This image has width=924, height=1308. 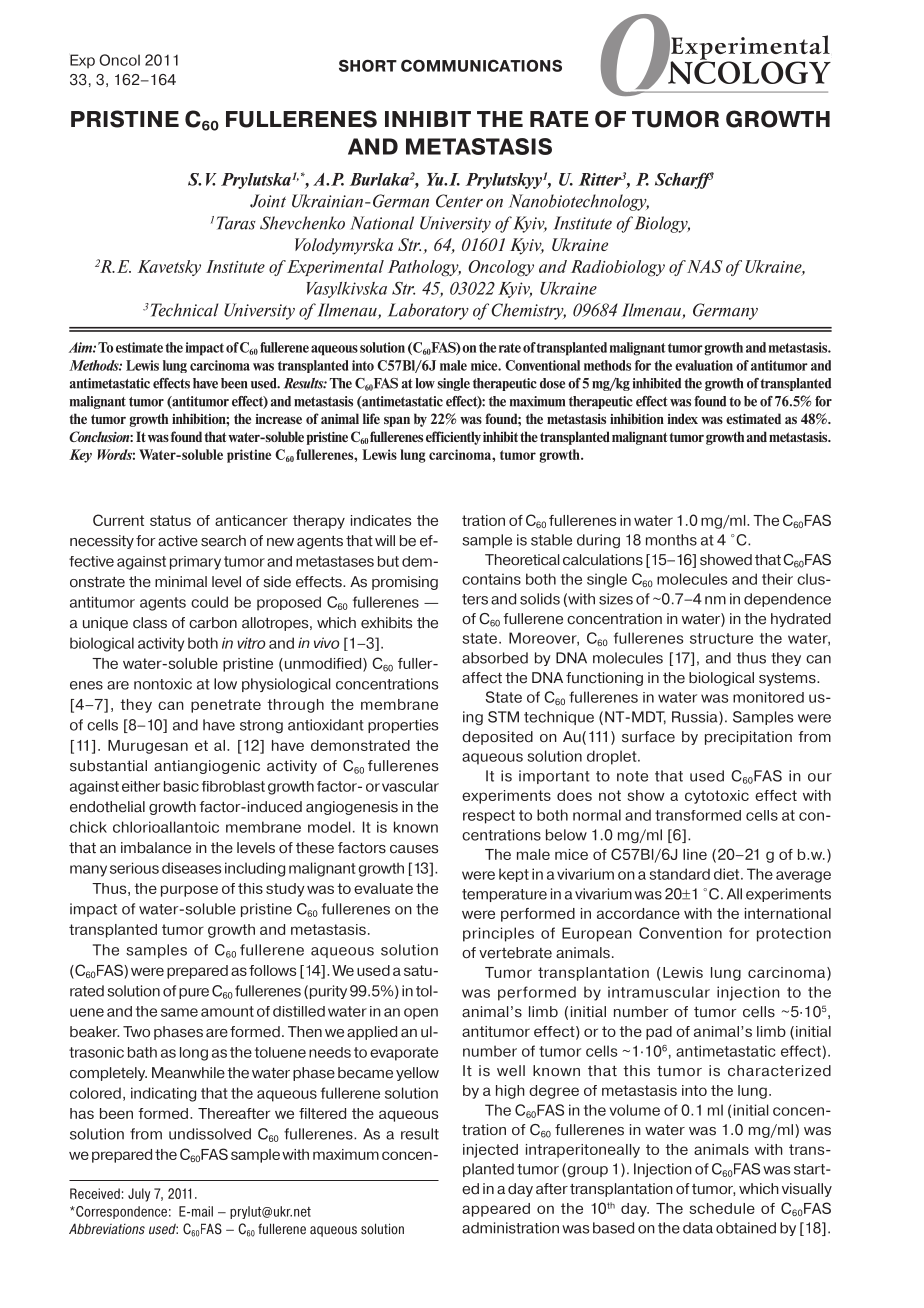 What do you see at coordinates (721, 638) in the image?
I see `structure` at bounding box center [721, 638].
